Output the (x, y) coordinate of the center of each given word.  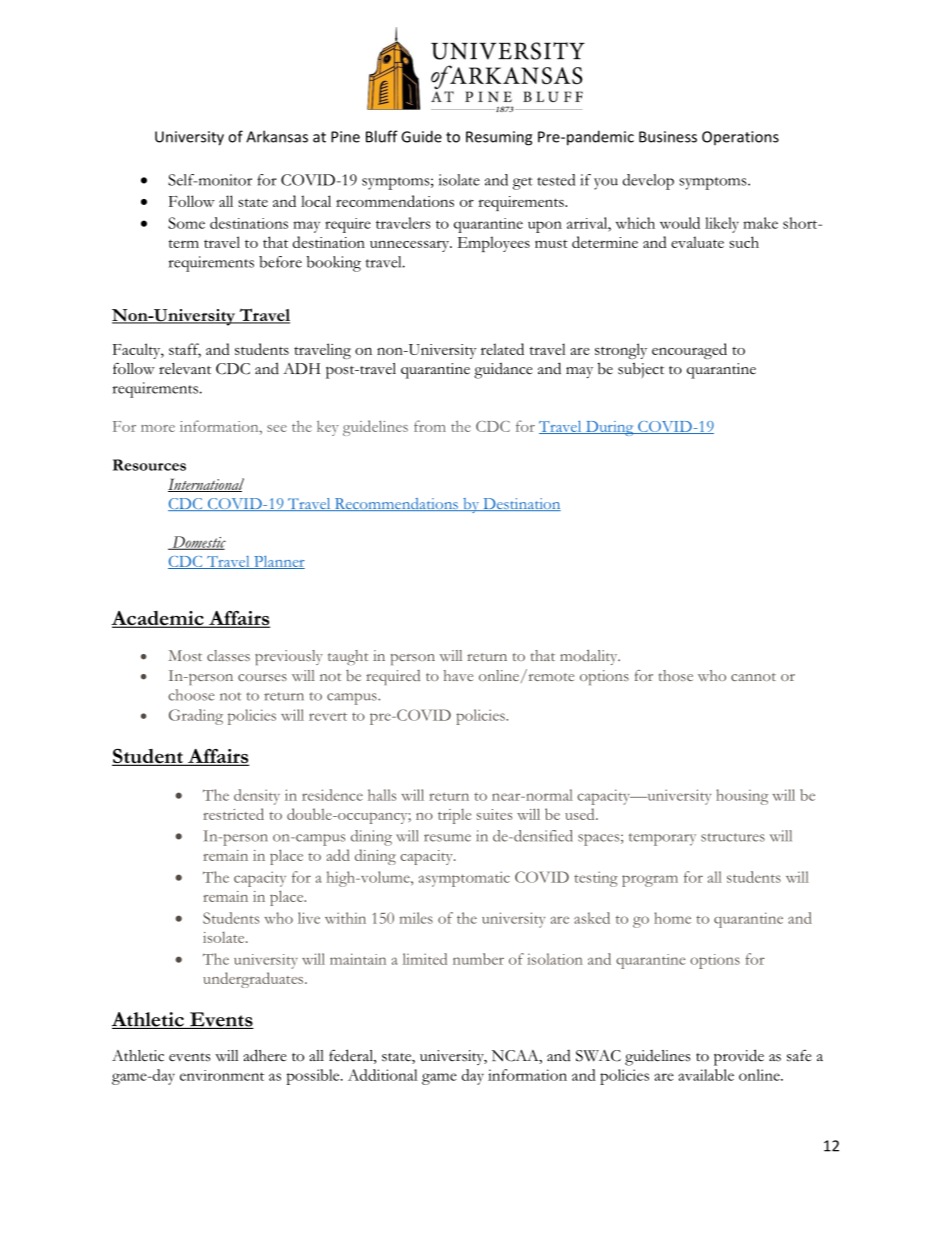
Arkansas (277, 136)
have (458, 675)
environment (222, 1075)
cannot (753, 677)
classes (228, 655)
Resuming (499, 138)
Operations (740, 138)
